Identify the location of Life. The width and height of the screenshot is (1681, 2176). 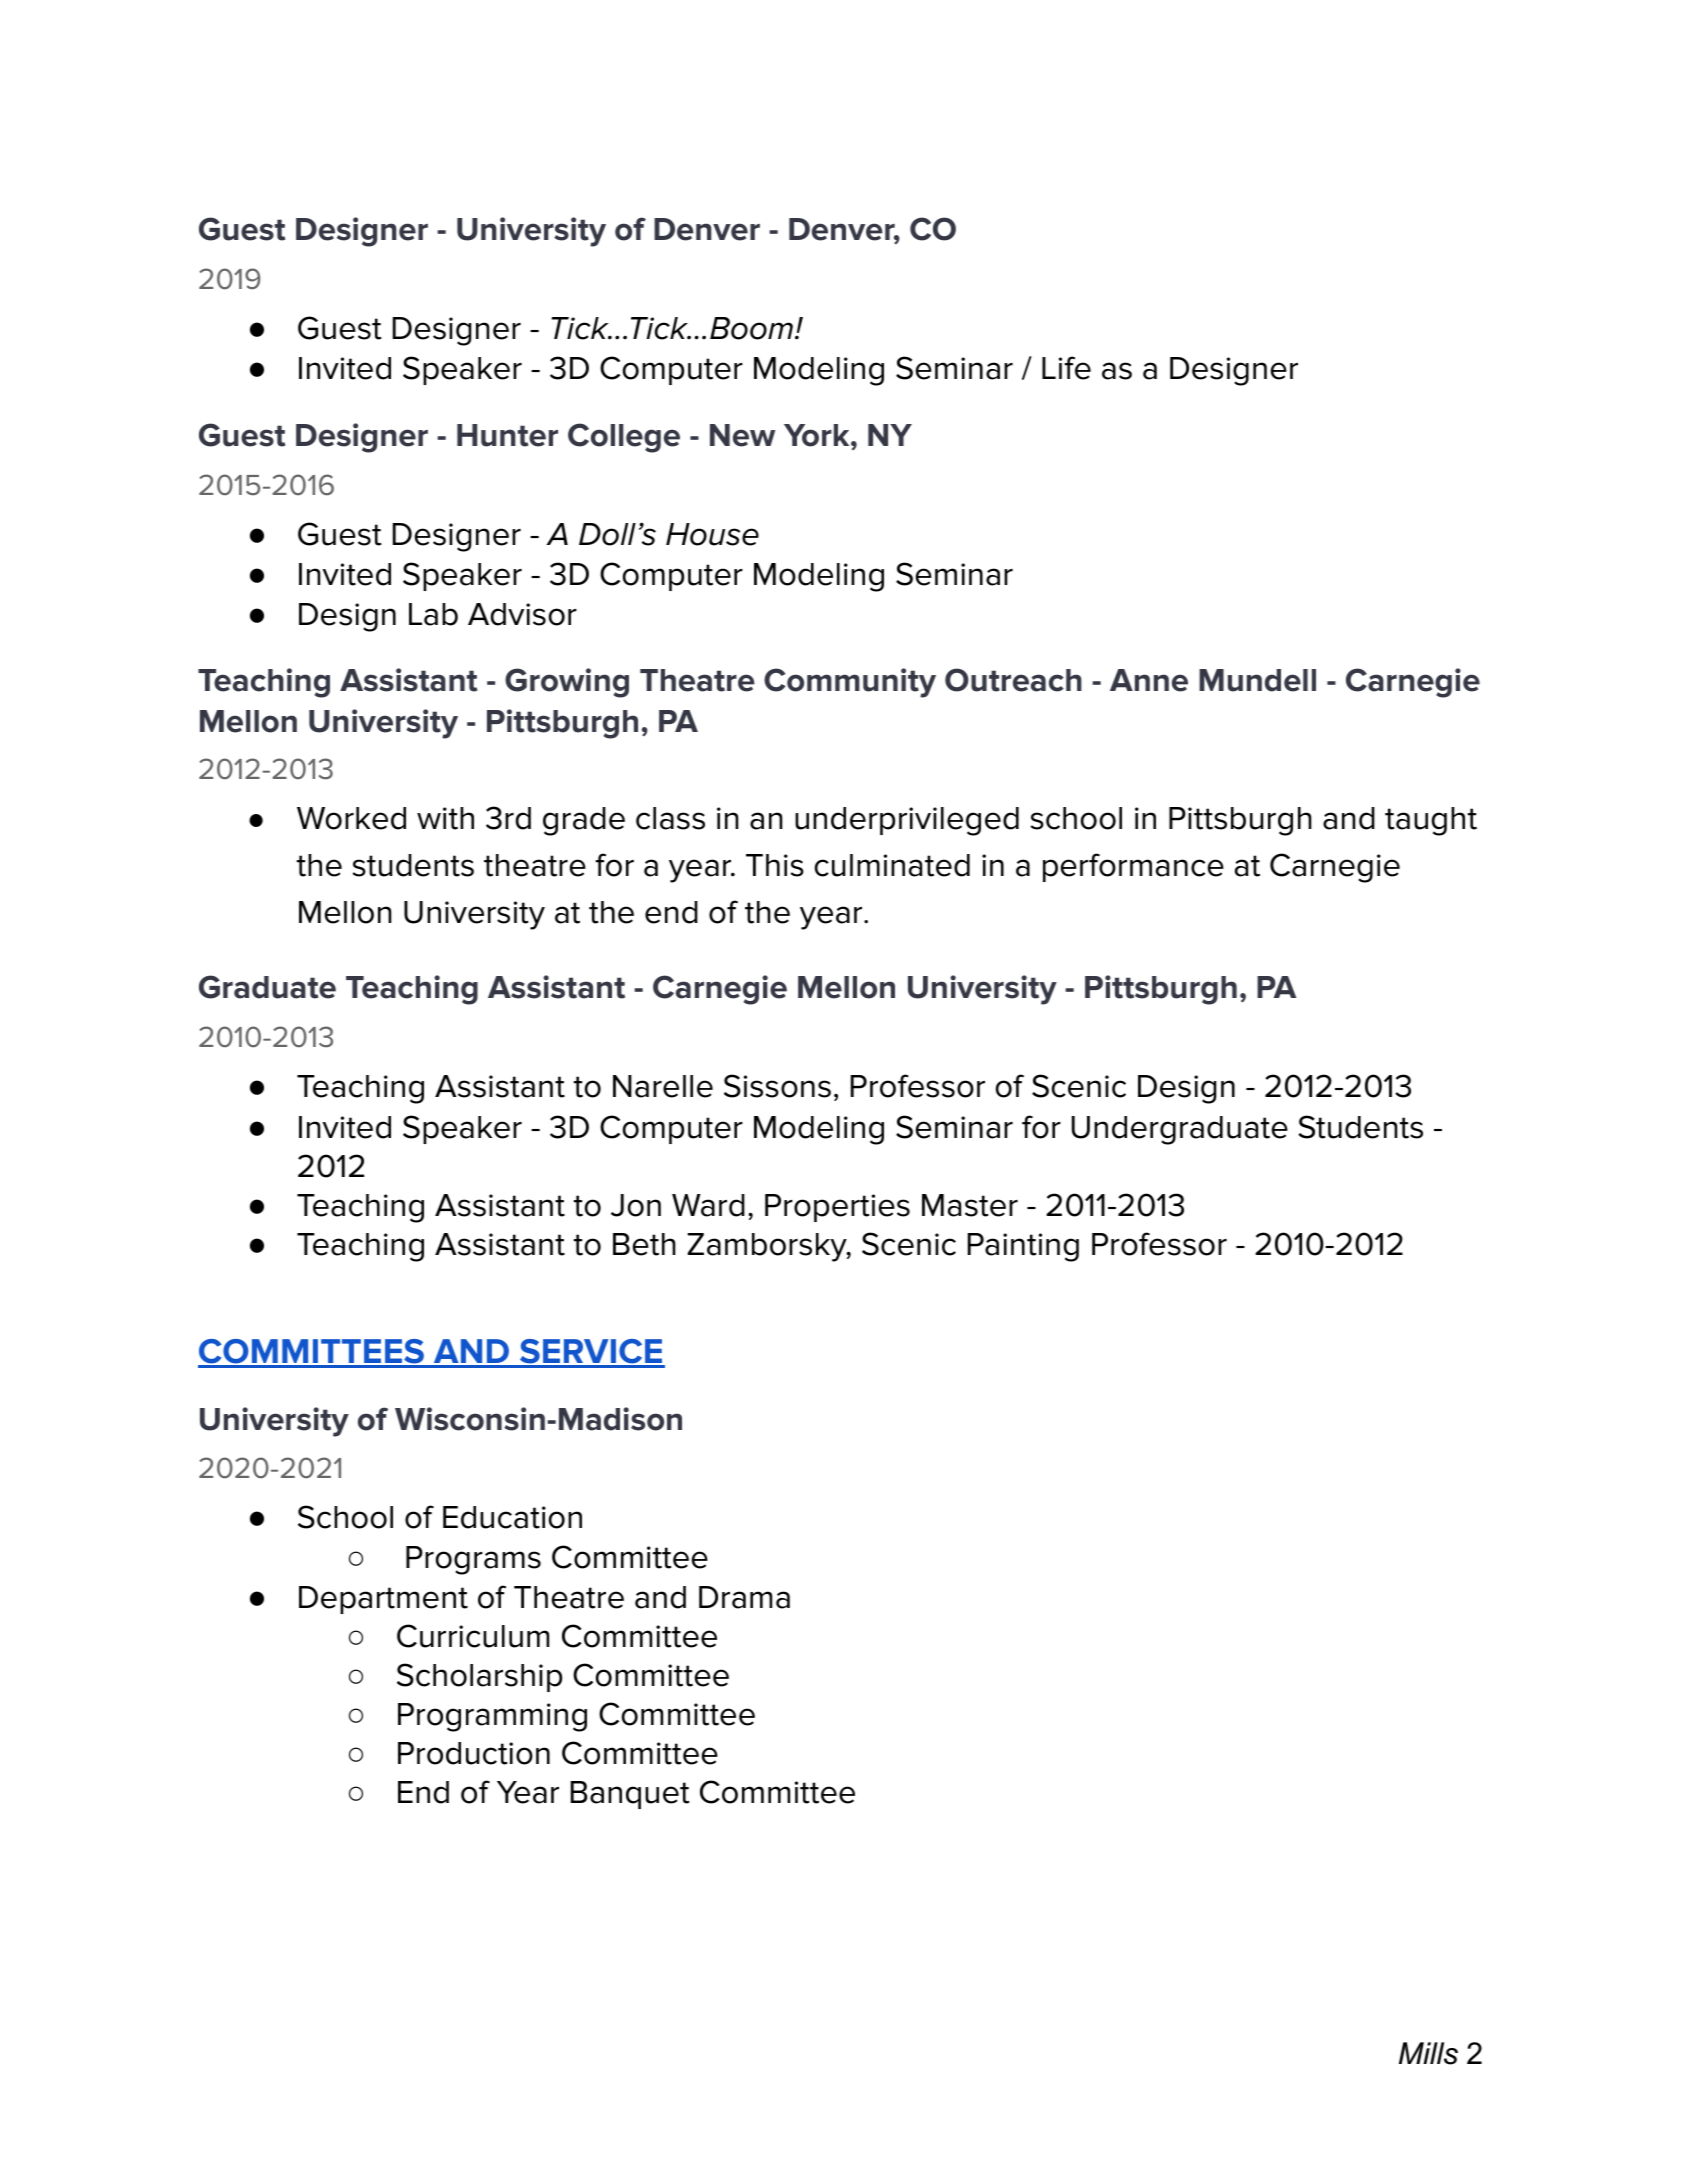
(1066, 368).
